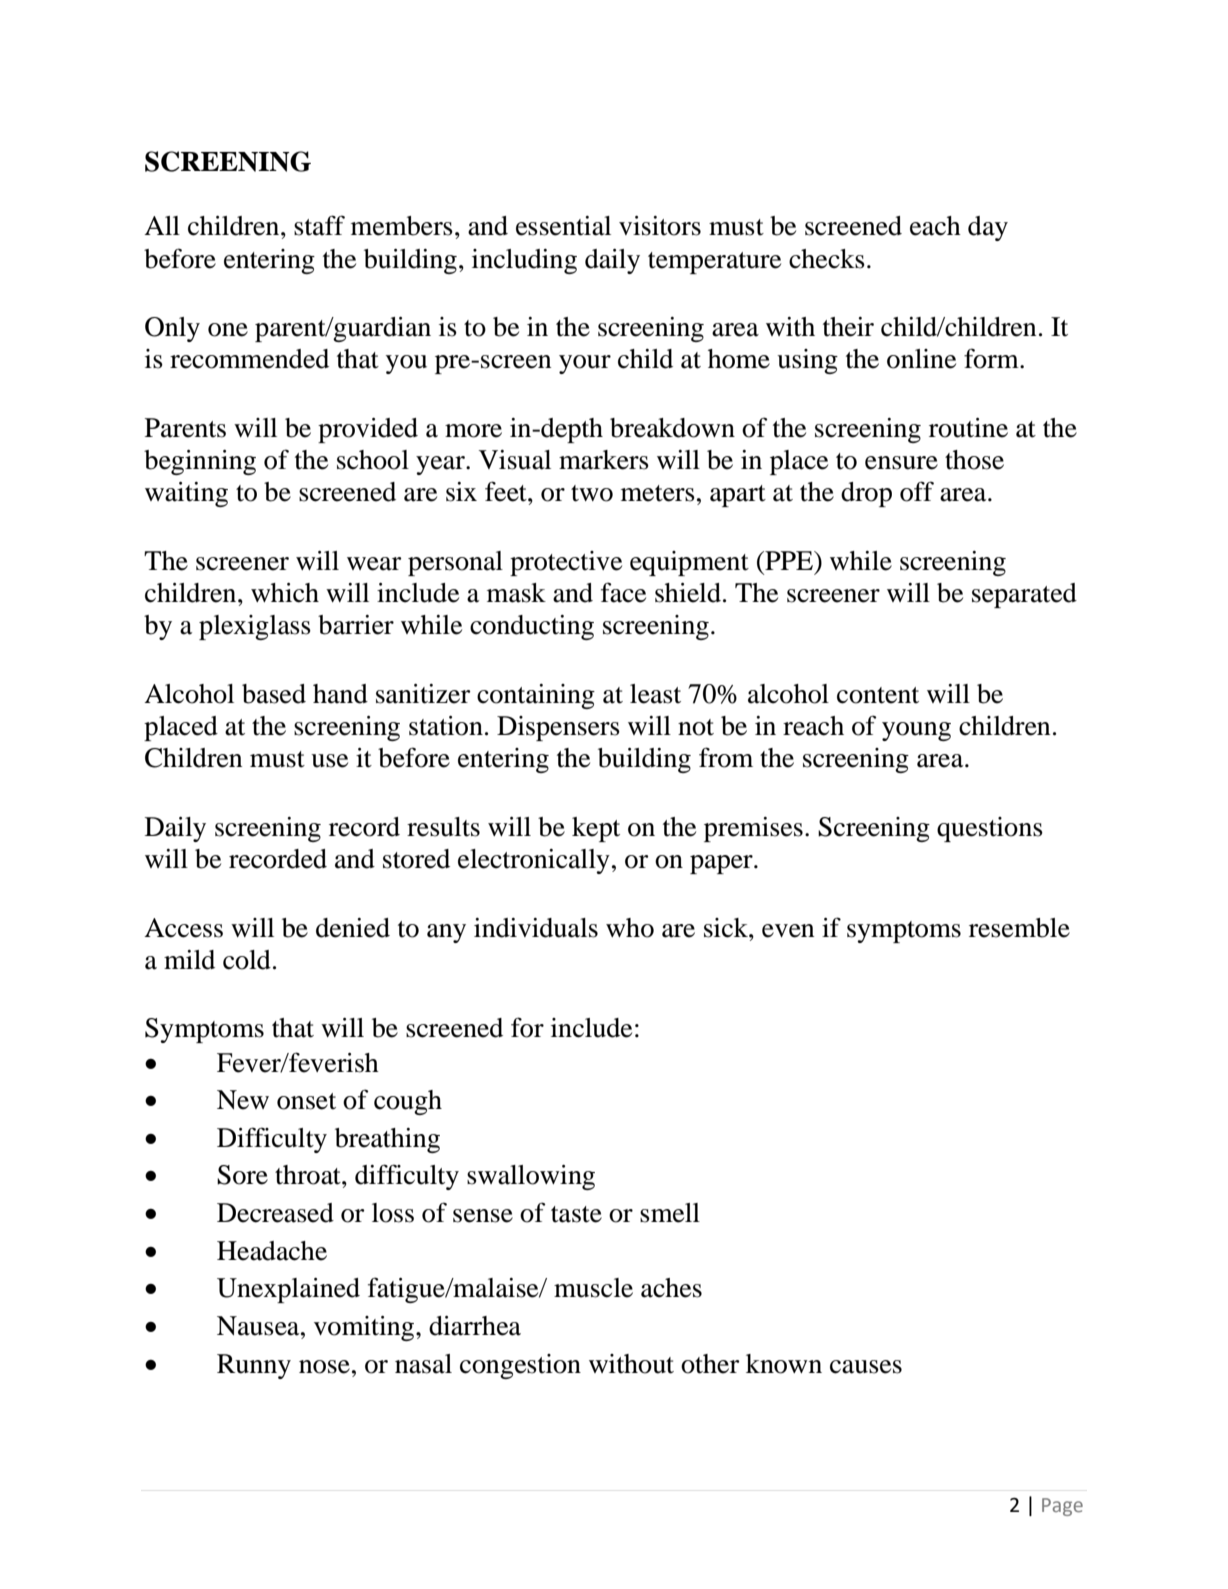 The width and height of the document is (1228, 1589). I want to click on congestion, so click(520, 1366).
